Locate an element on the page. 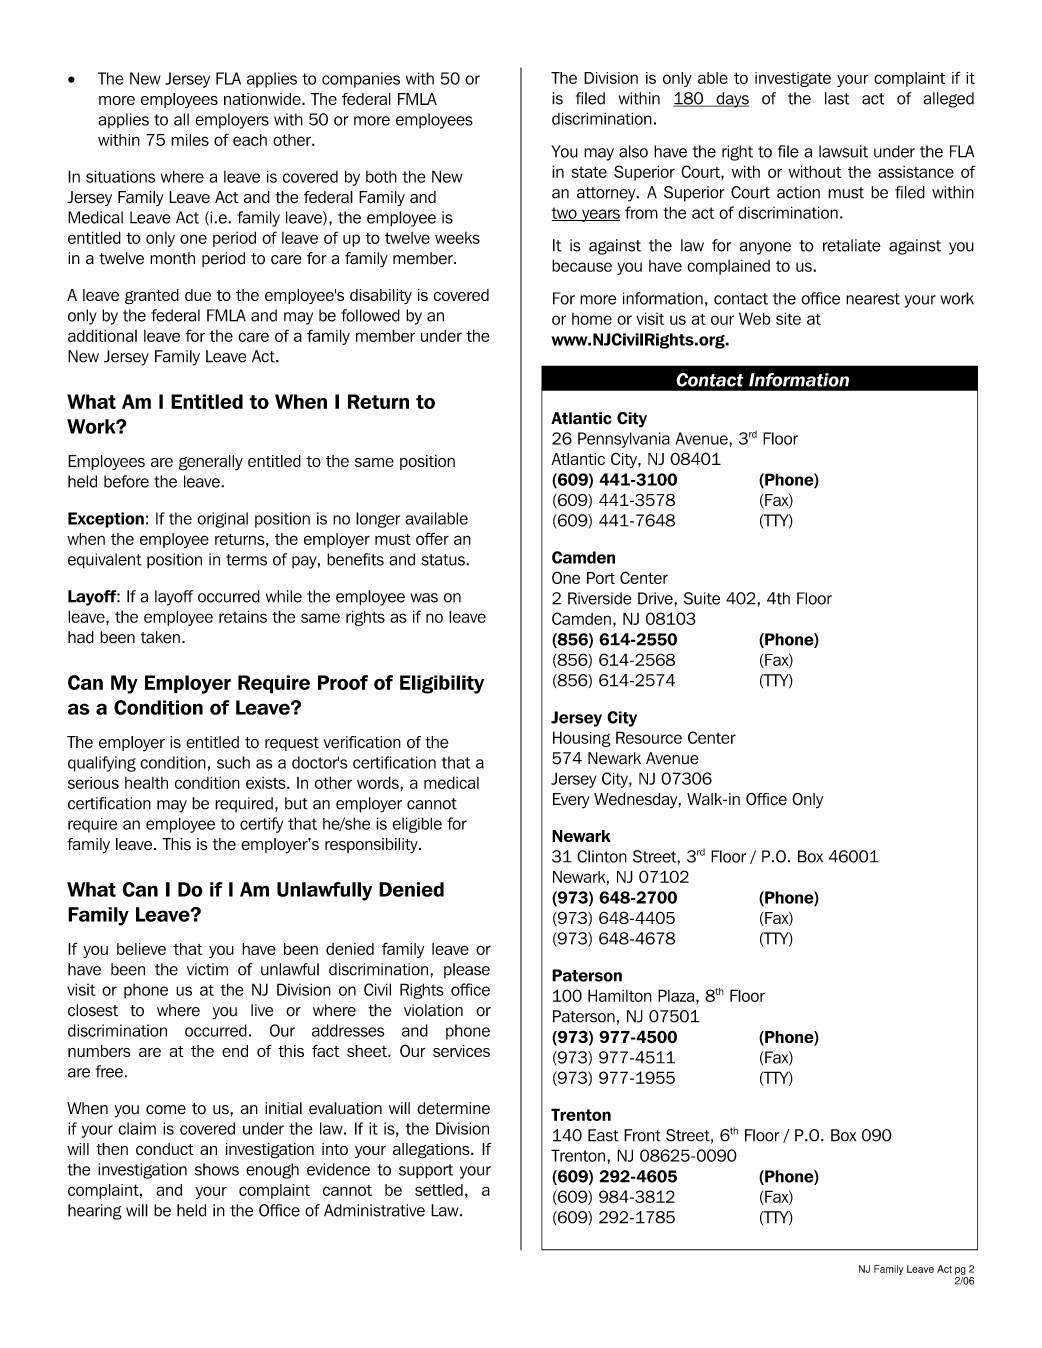 Image resolution: width=1042 pixels, height=1348 pixels. state is located at coordinates (589, 172).
